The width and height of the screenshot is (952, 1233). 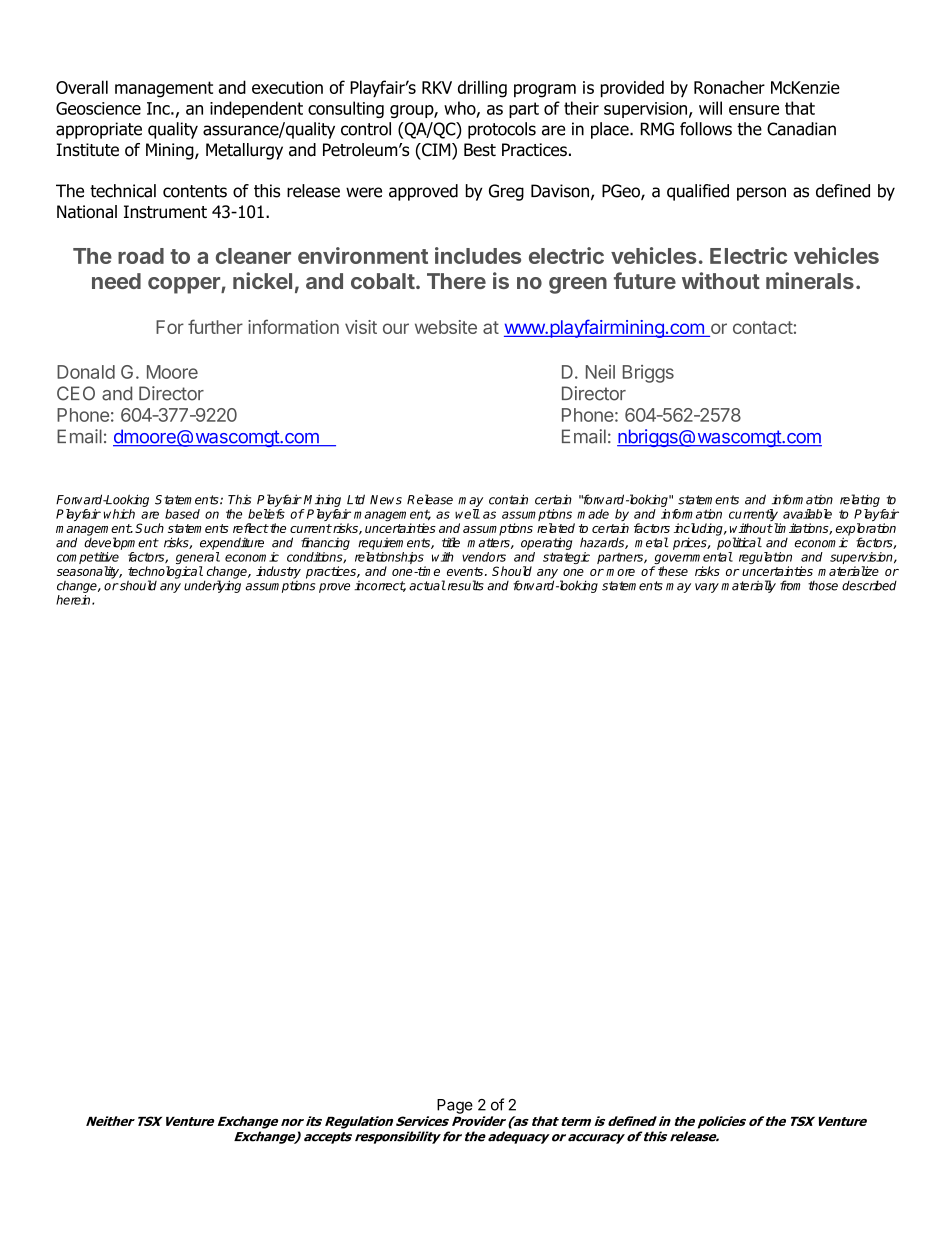 I want to click on Geoscience, so click(x=98, y=108).
